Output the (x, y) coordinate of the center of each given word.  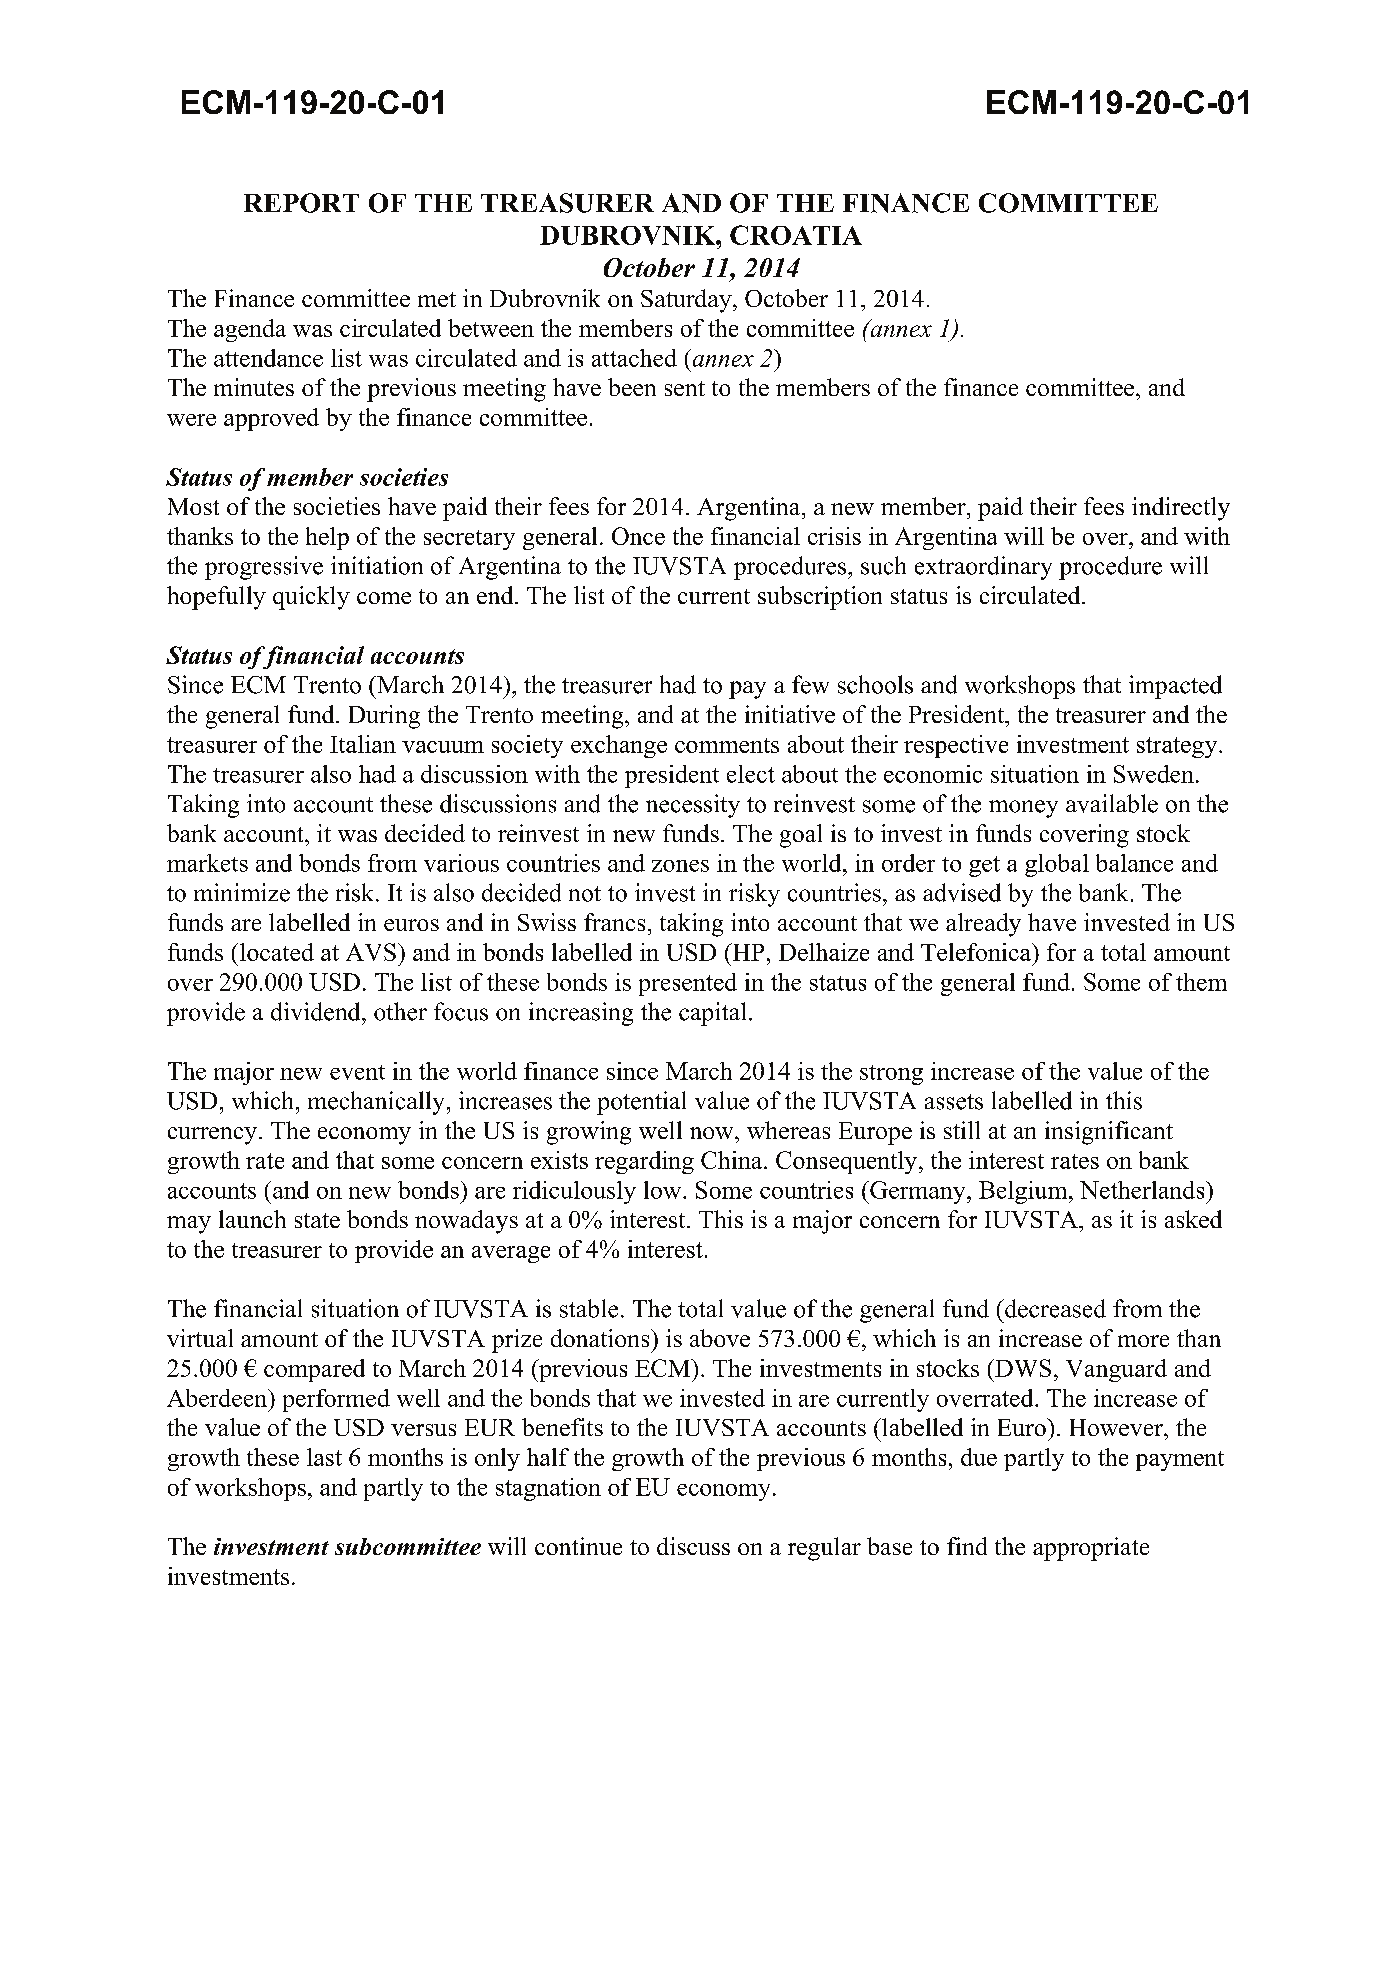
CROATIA (796, 235)
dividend (317, 1011)
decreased (1054, 1308)
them (1201, 982)
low (664, 1190)
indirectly (1181, 509)
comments (727, 745)
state (317, 1220)
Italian (363, 744)
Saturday (687, 301)
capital (712, 1014)
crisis (834, 536)
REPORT (301, 203)
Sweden (1154, 774)
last (324, 1457)
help (327, 538)
